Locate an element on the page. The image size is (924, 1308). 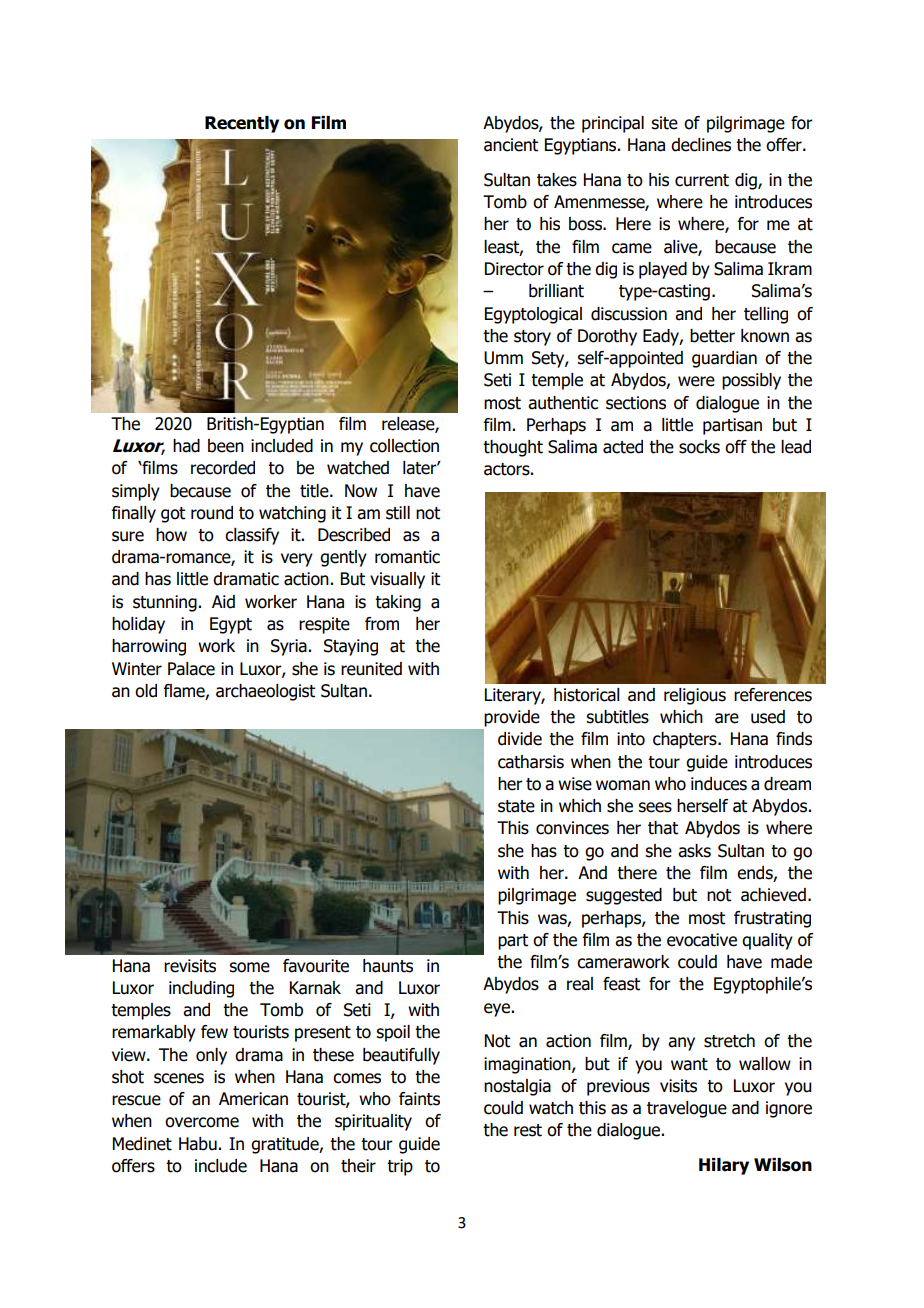
Umm is located at coordinates (503, 358).
